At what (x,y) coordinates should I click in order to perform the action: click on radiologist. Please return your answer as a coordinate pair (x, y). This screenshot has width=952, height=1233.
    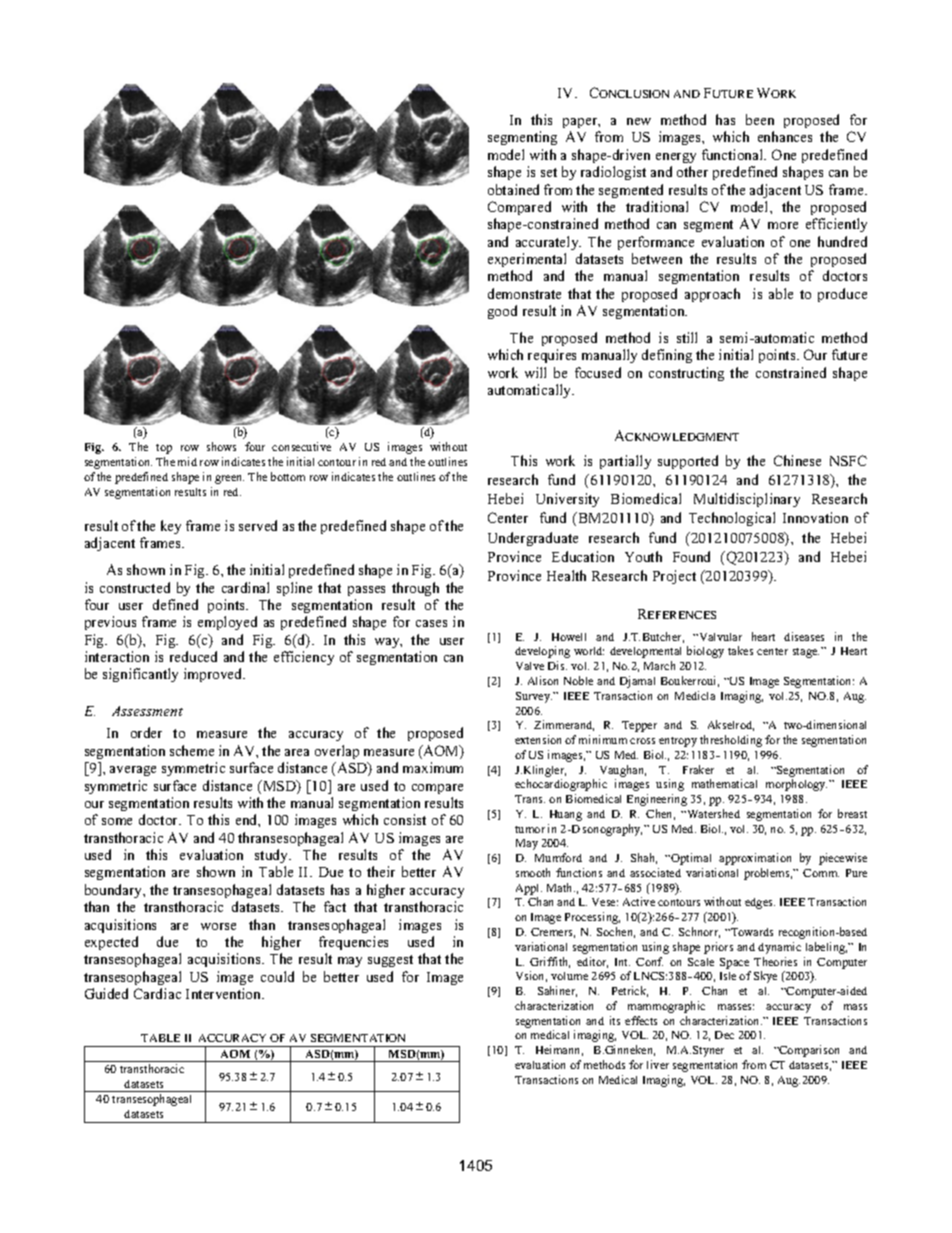
    Looking at the image, I should click on (613, 173).
